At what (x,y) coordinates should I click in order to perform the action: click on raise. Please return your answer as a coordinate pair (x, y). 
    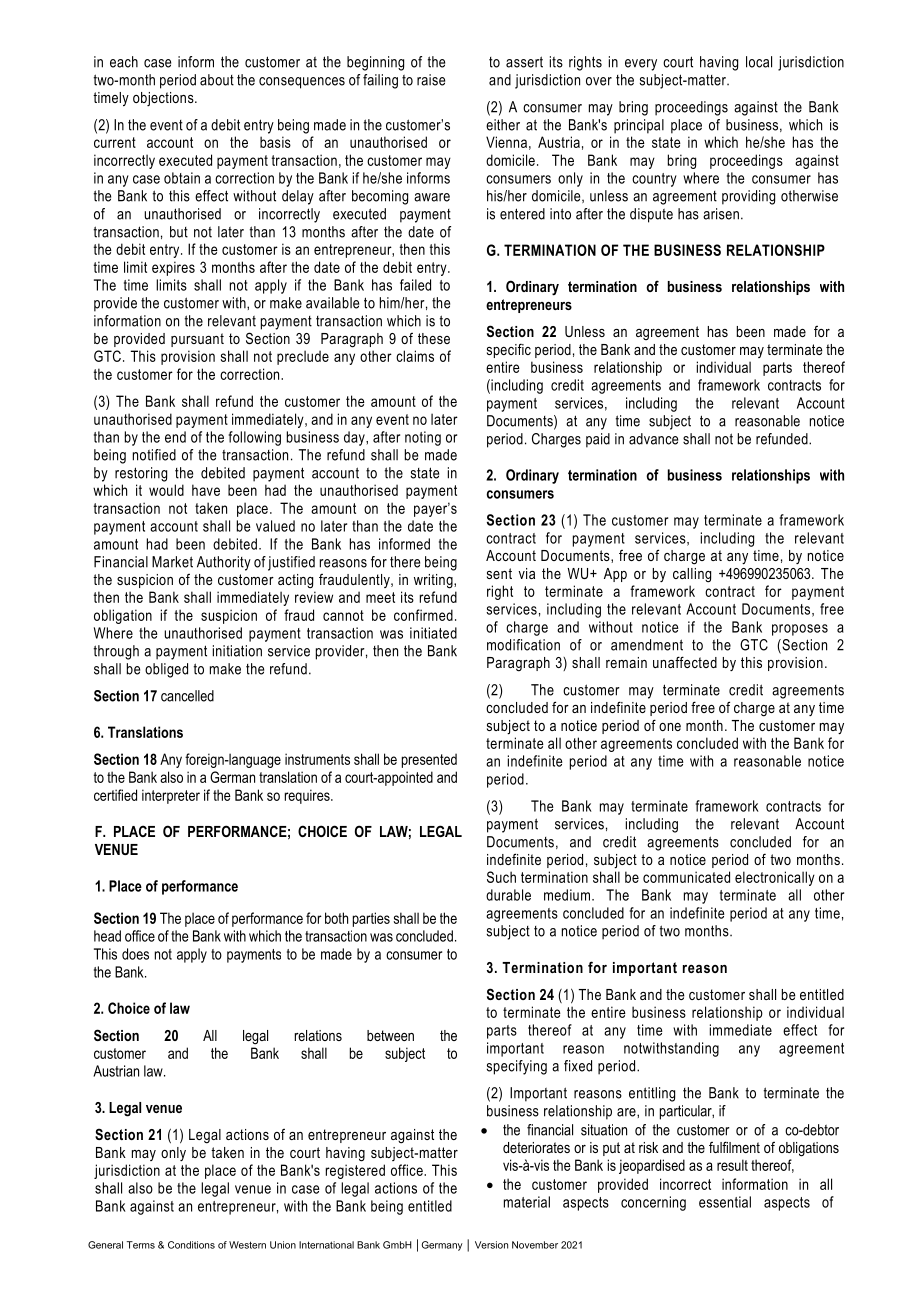
    Looking at the image, I should click on (431, 80).
